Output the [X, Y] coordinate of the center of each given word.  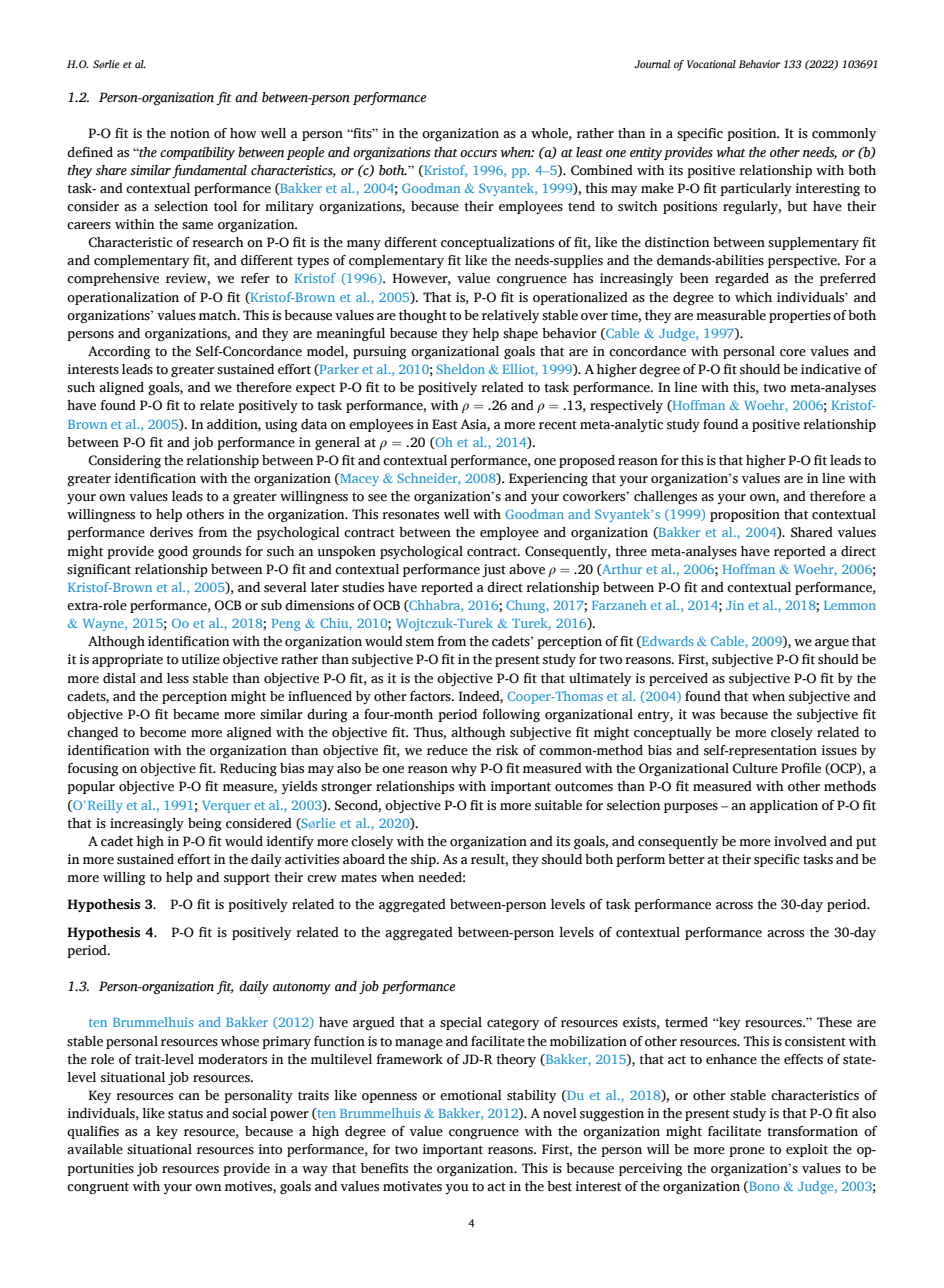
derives [171, 532]
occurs [478, 154]
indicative [831, 369]
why [464, 769]
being [205, 825]
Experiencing [548, 480]
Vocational [711, 64]
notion [190, 133]
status [185, 1114]
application [784, 806]
